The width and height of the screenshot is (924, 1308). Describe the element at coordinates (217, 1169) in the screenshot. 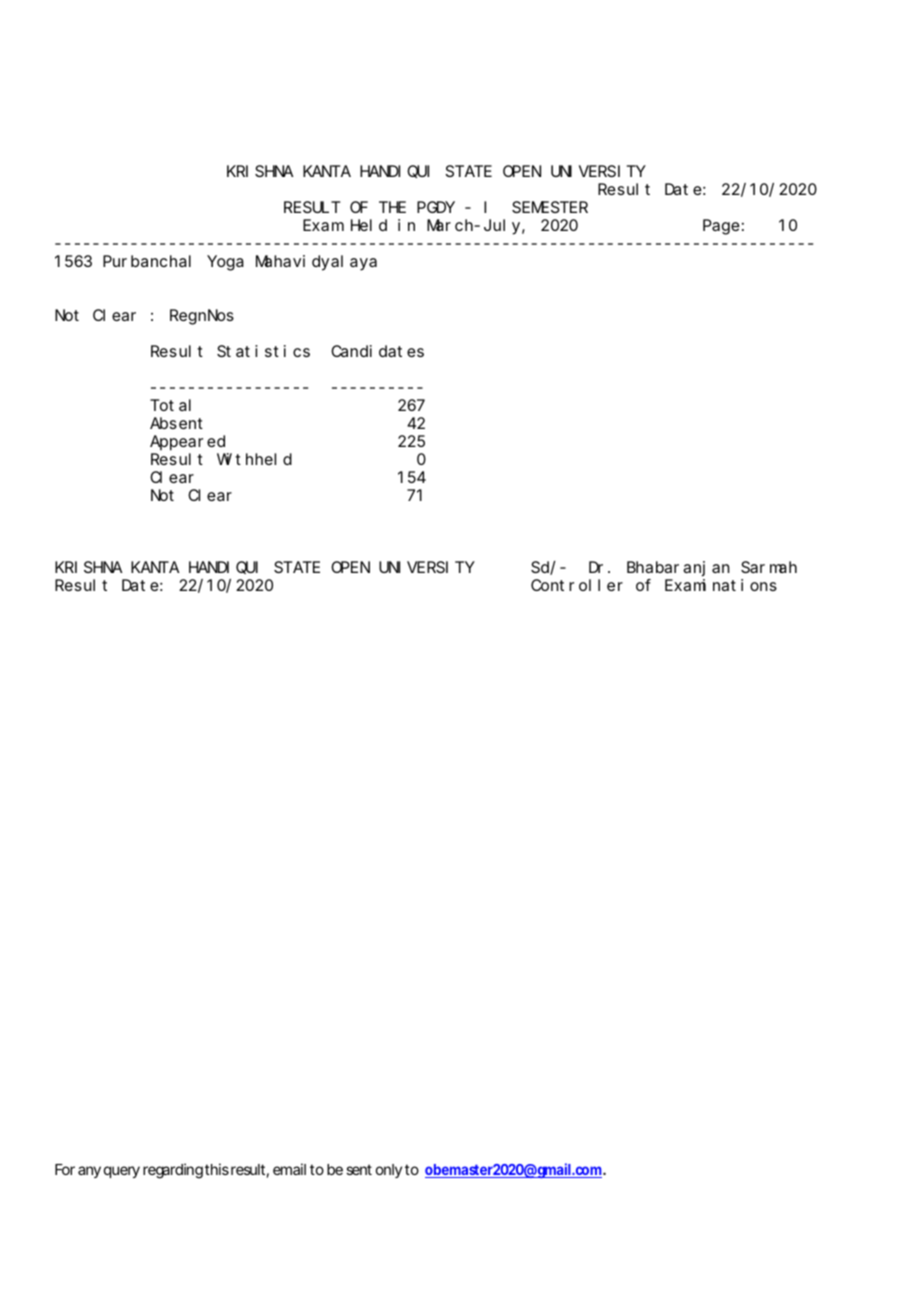

I see `this` at that location.
